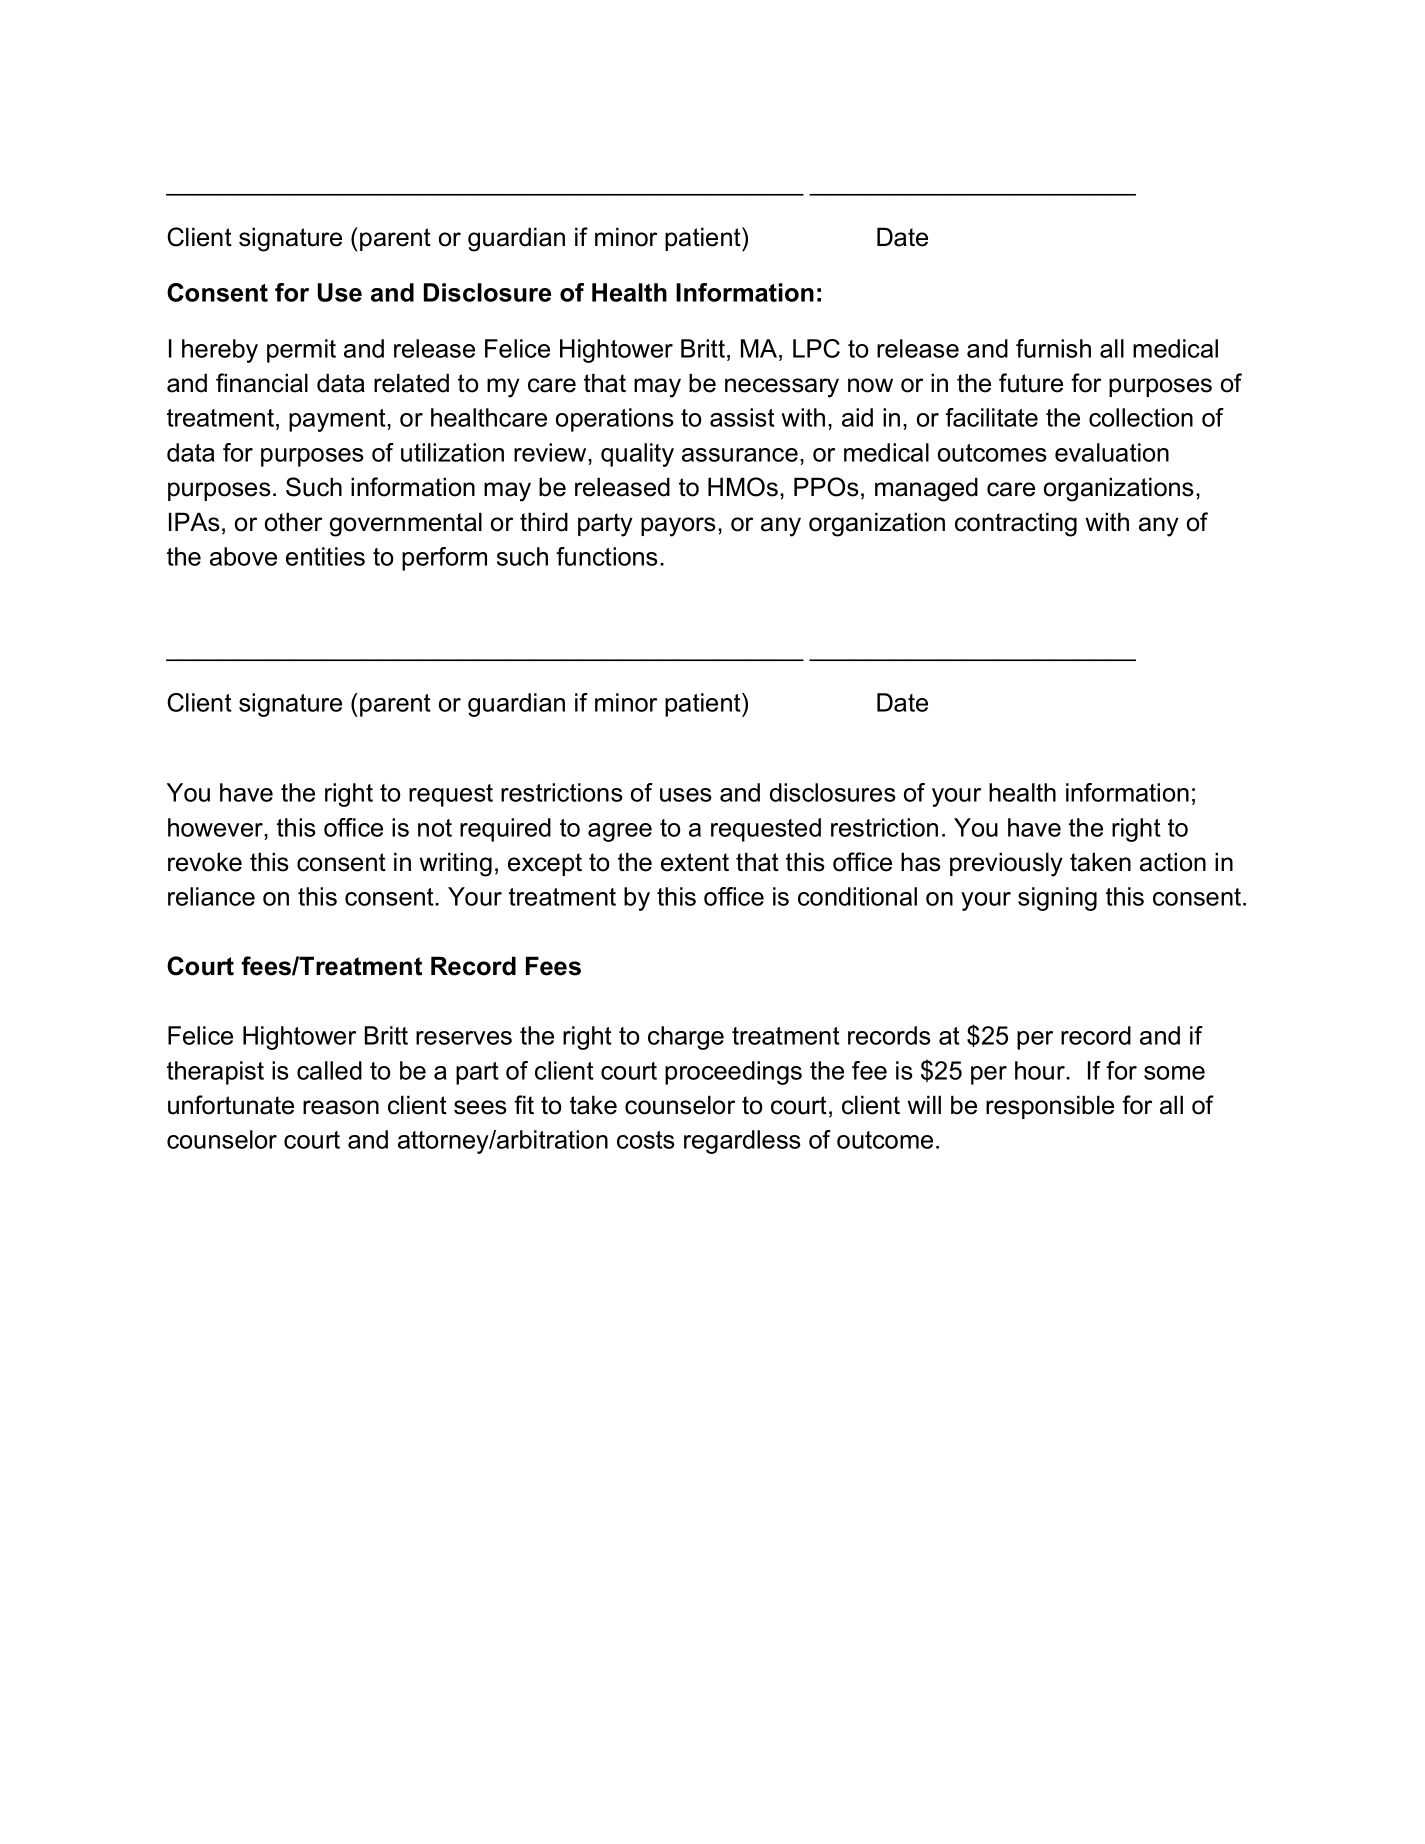  What do you see at coordinates (782, 388) in the screenshot?
I see `necessary` at bounding box center [782, 388].
